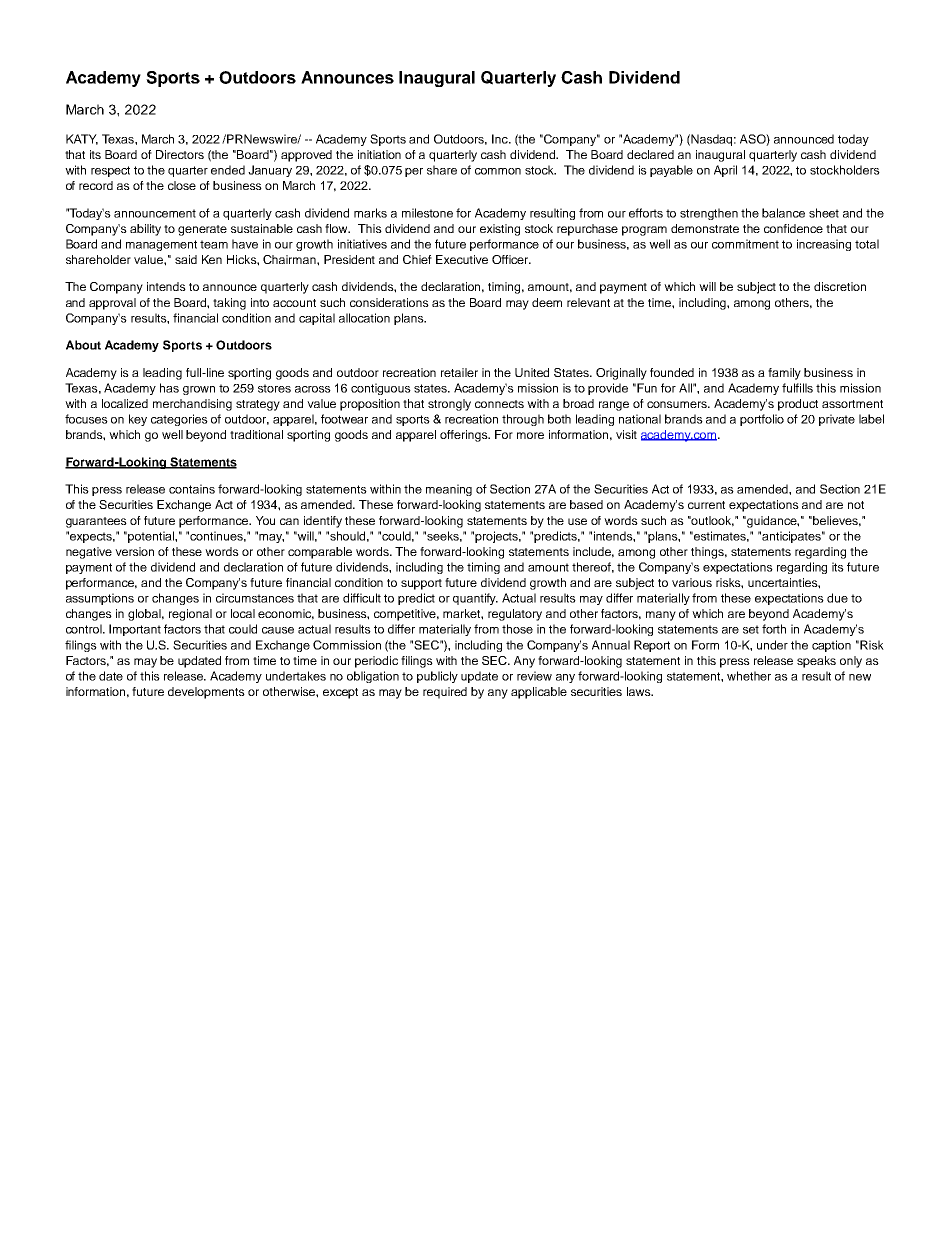 This screenshot has height=1233, width=952. What do you see at coordinates (206, 693) in the screenshot?
I see `developments` at bounding box center [206, 693].
